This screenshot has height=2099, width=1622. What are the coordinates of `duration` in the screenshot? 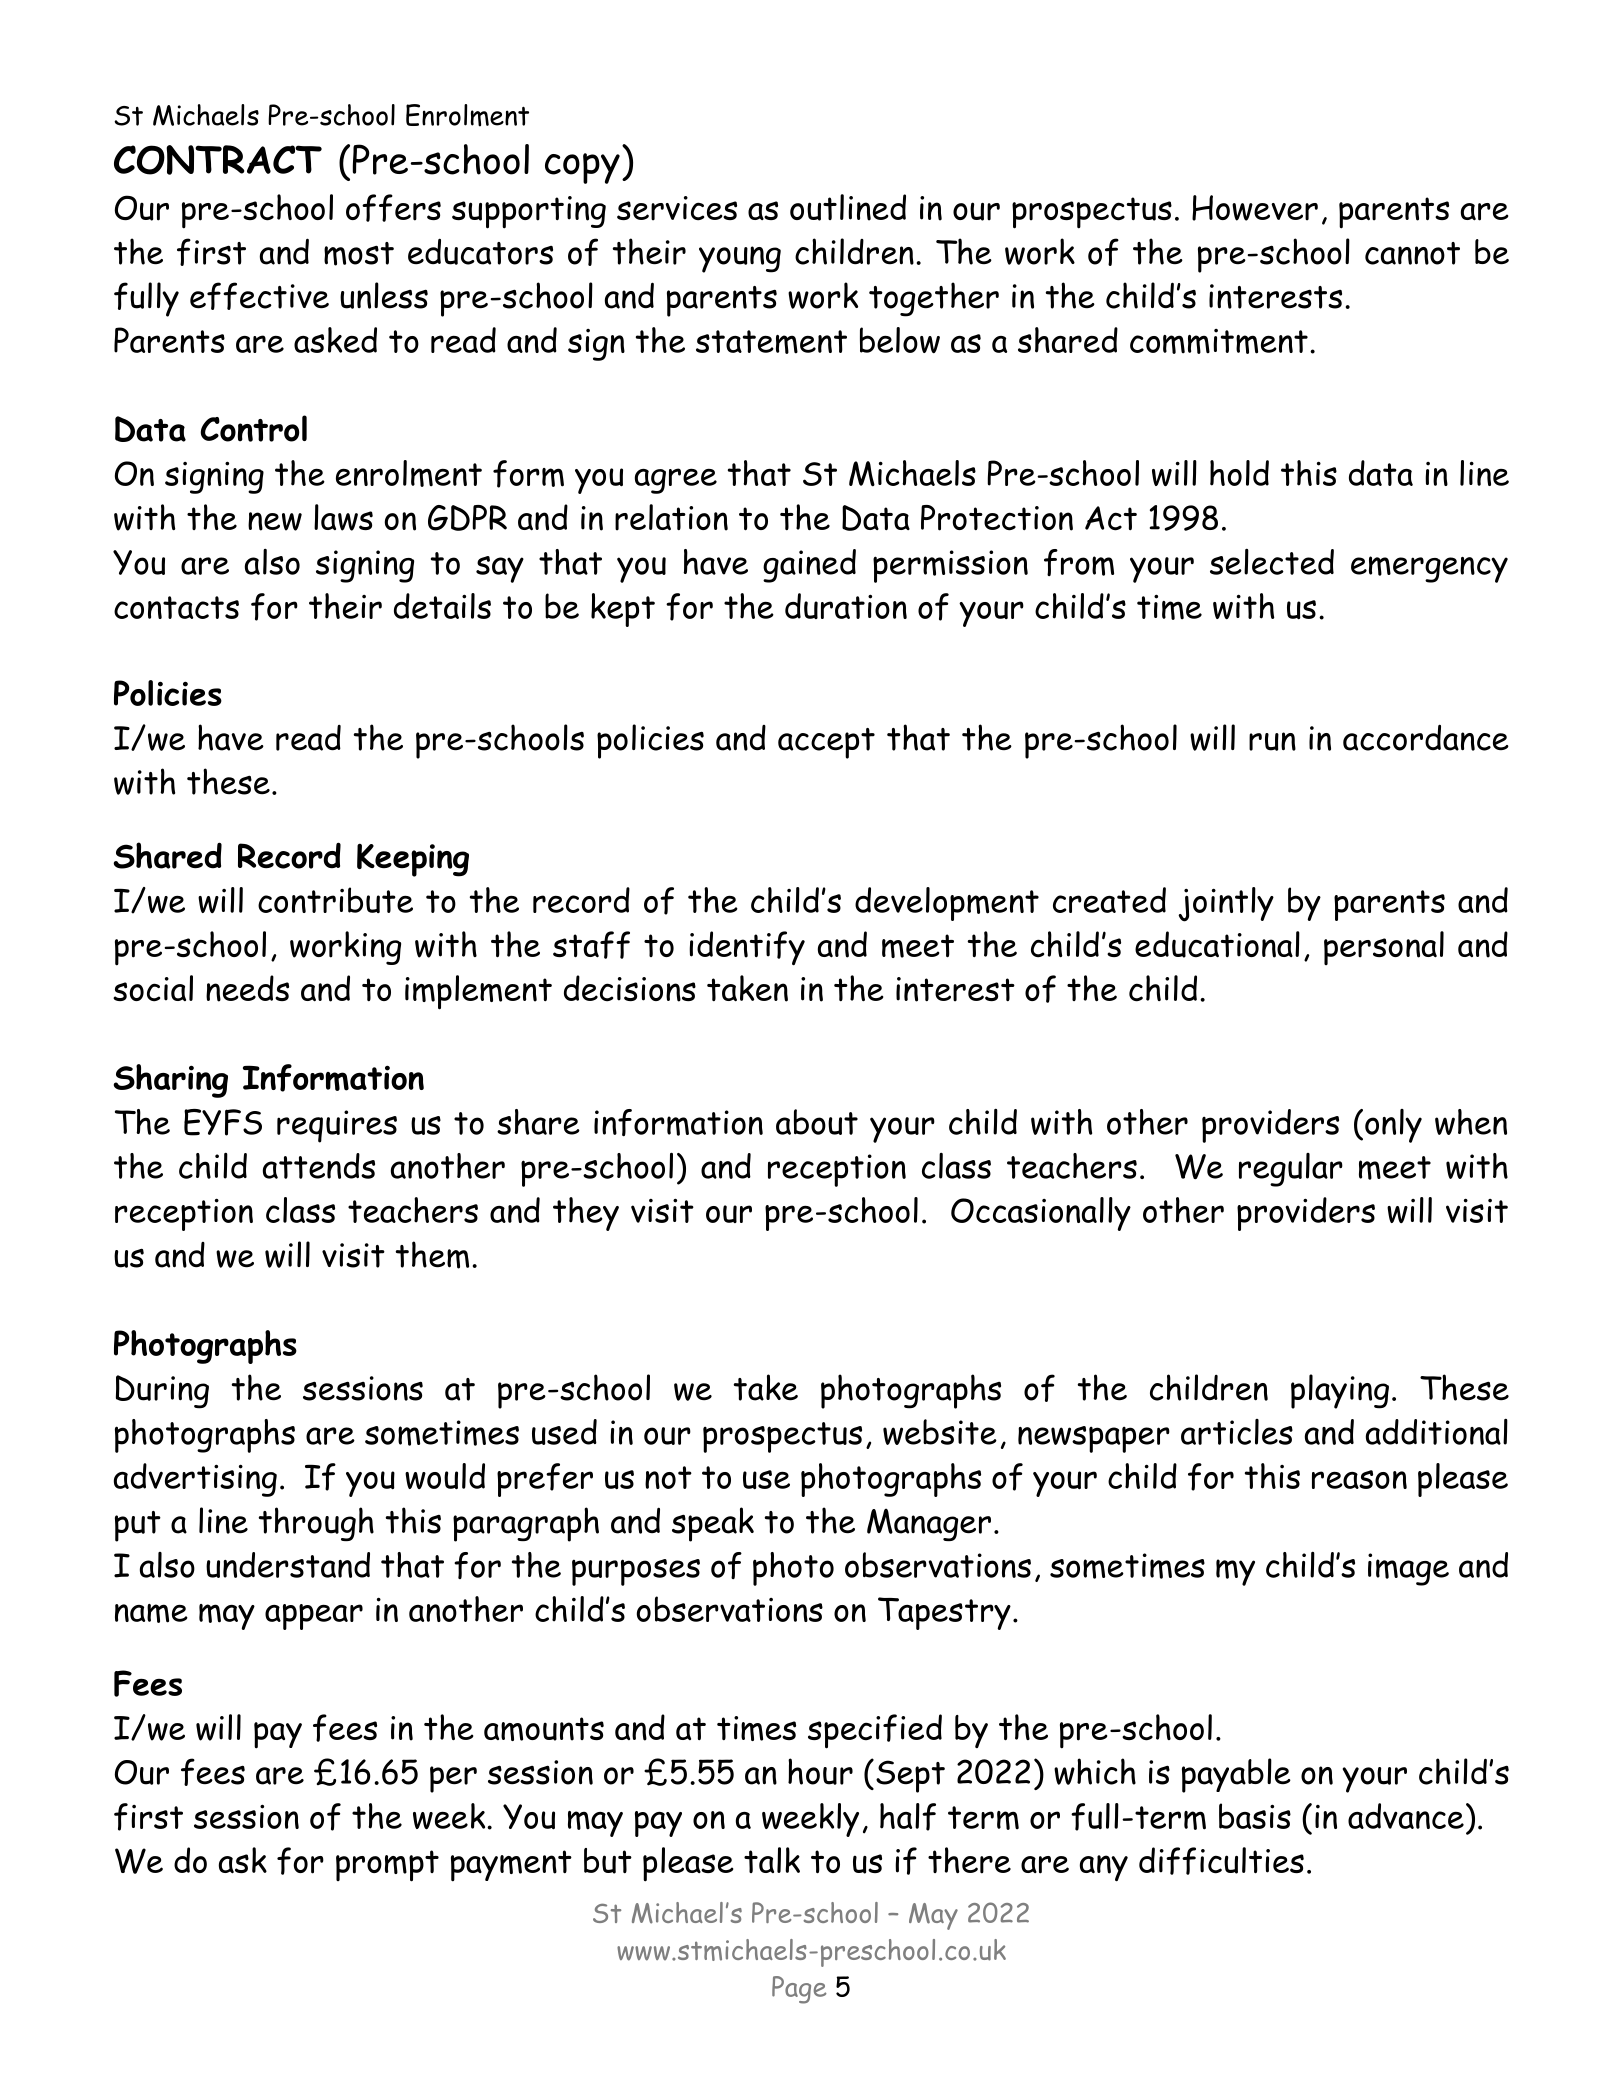 It's located at (846, 606).
